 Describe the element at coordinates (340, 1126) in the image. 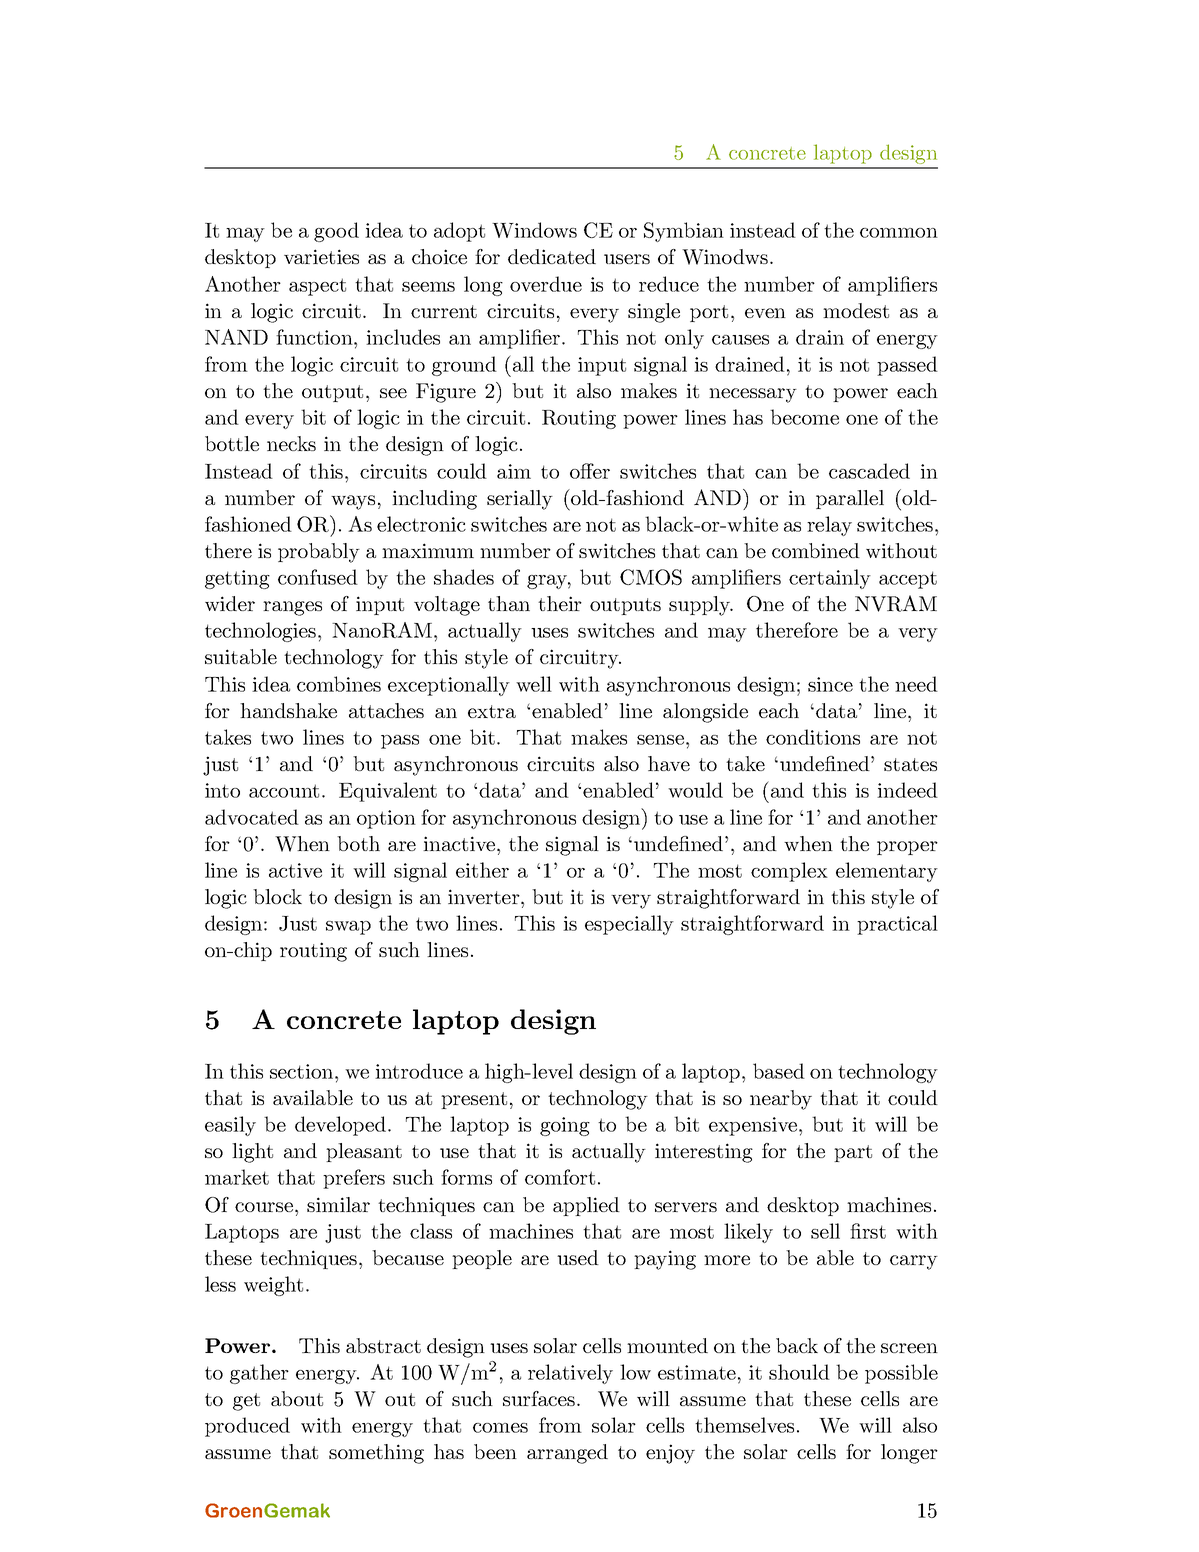

I see `developed` at that location.
